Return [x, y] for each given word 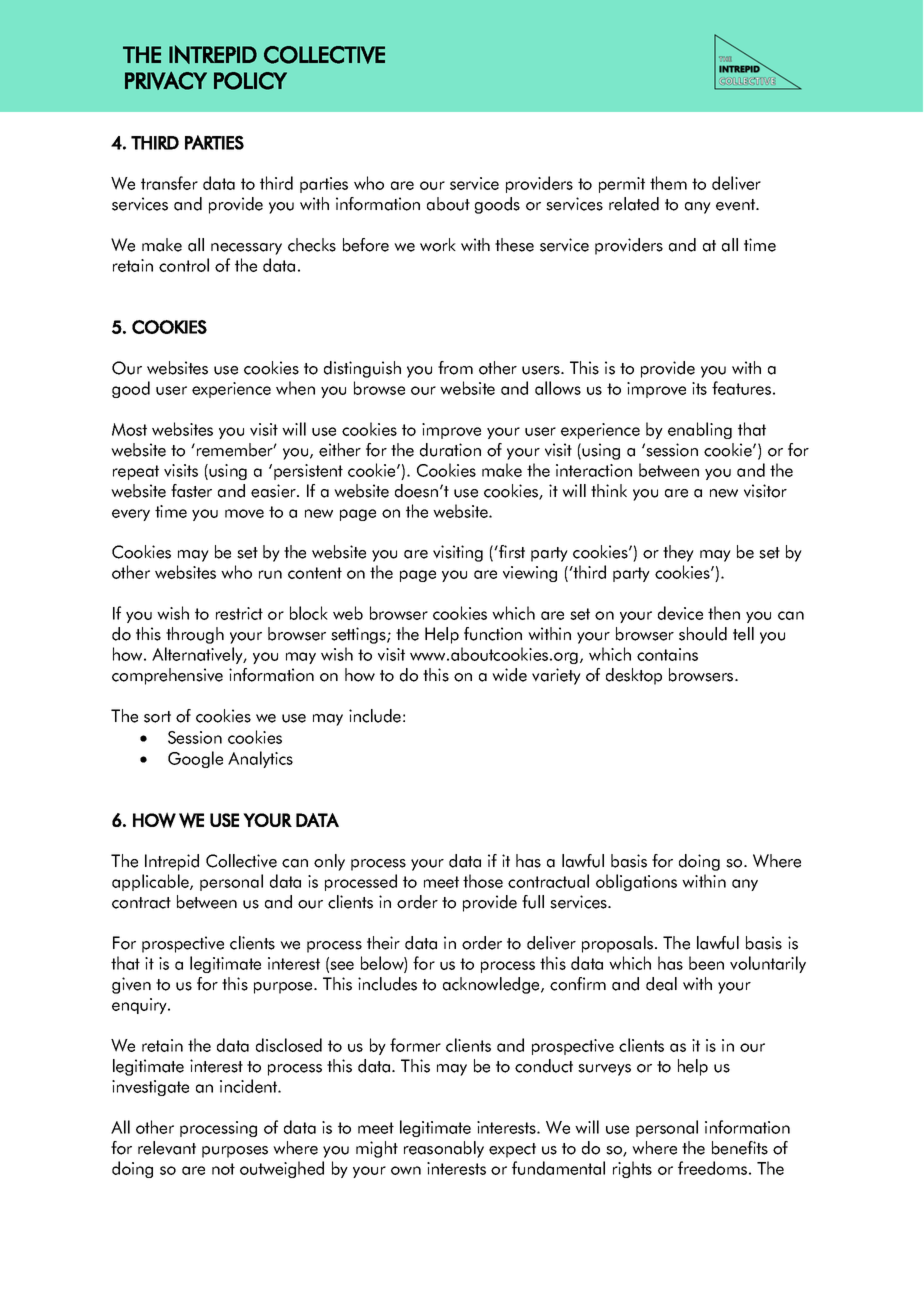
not [223, 1169]
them [668, 183]
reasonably [444, 1149]
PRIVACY [166, 81]
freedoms [712, 1168]
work [438, 245]
